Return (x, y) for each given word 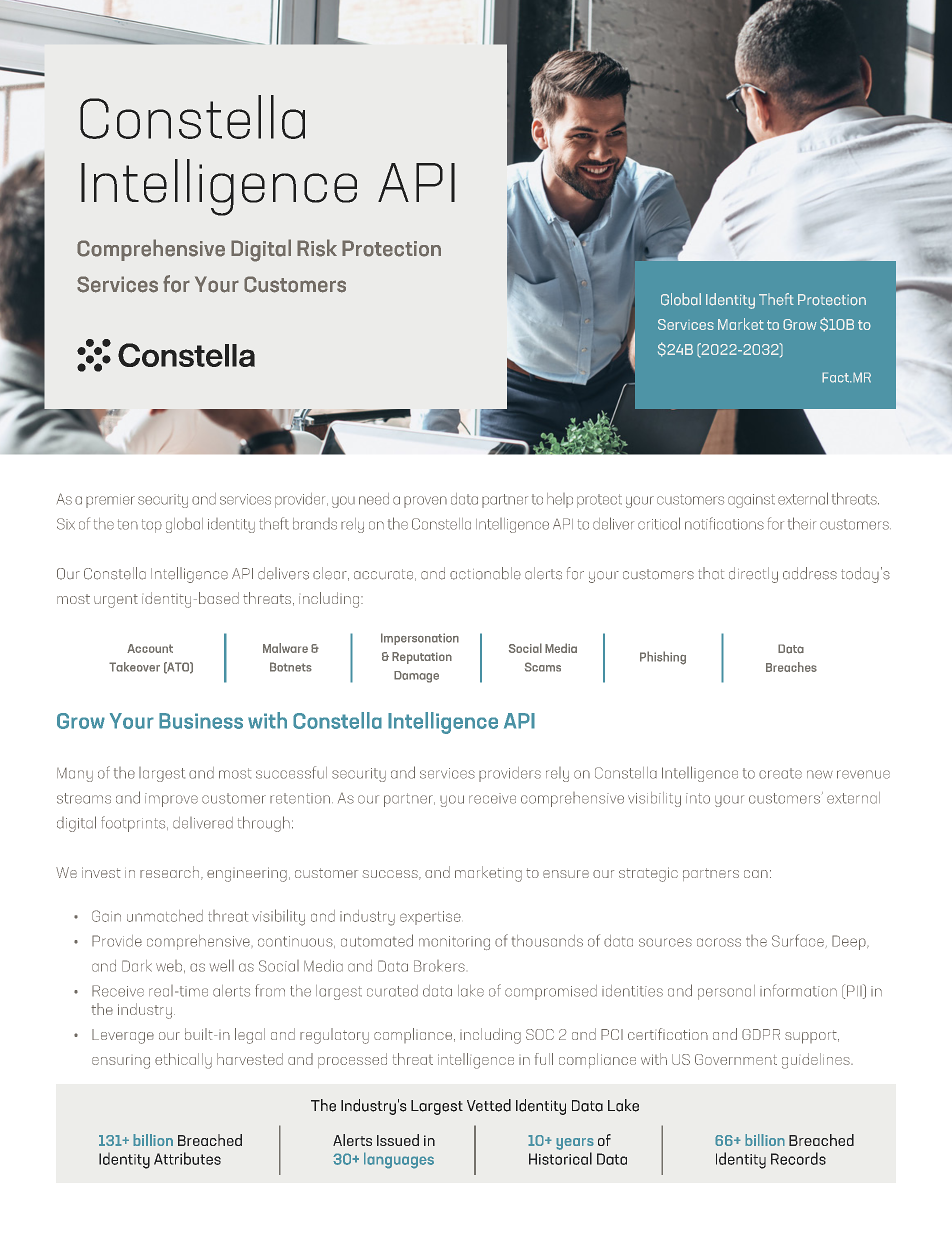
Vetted (489, 1105)
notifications (724, 523)
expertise (430, 918)
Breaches (791, 667)
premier (110, 501)
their (802, 523)
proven (425, 502)
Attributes (187, 1158)
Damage (416, 677)
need (374, 499)
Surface (798, 940)
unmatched (165, 916)
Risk (317, 248)
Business (201, 721)
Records (798, 1158)
